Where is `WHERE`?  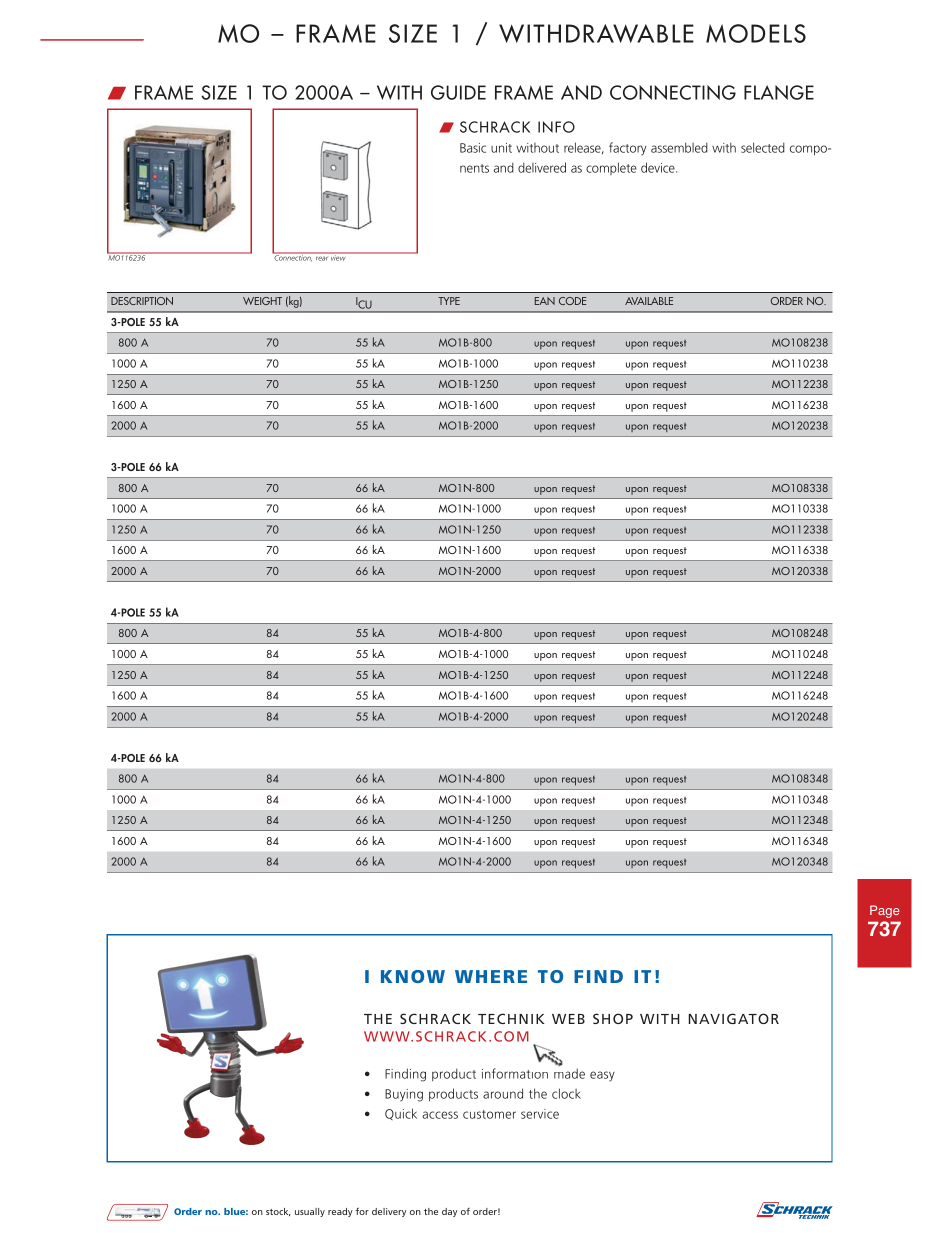
WHERE is located at coordinates (491, 976).
